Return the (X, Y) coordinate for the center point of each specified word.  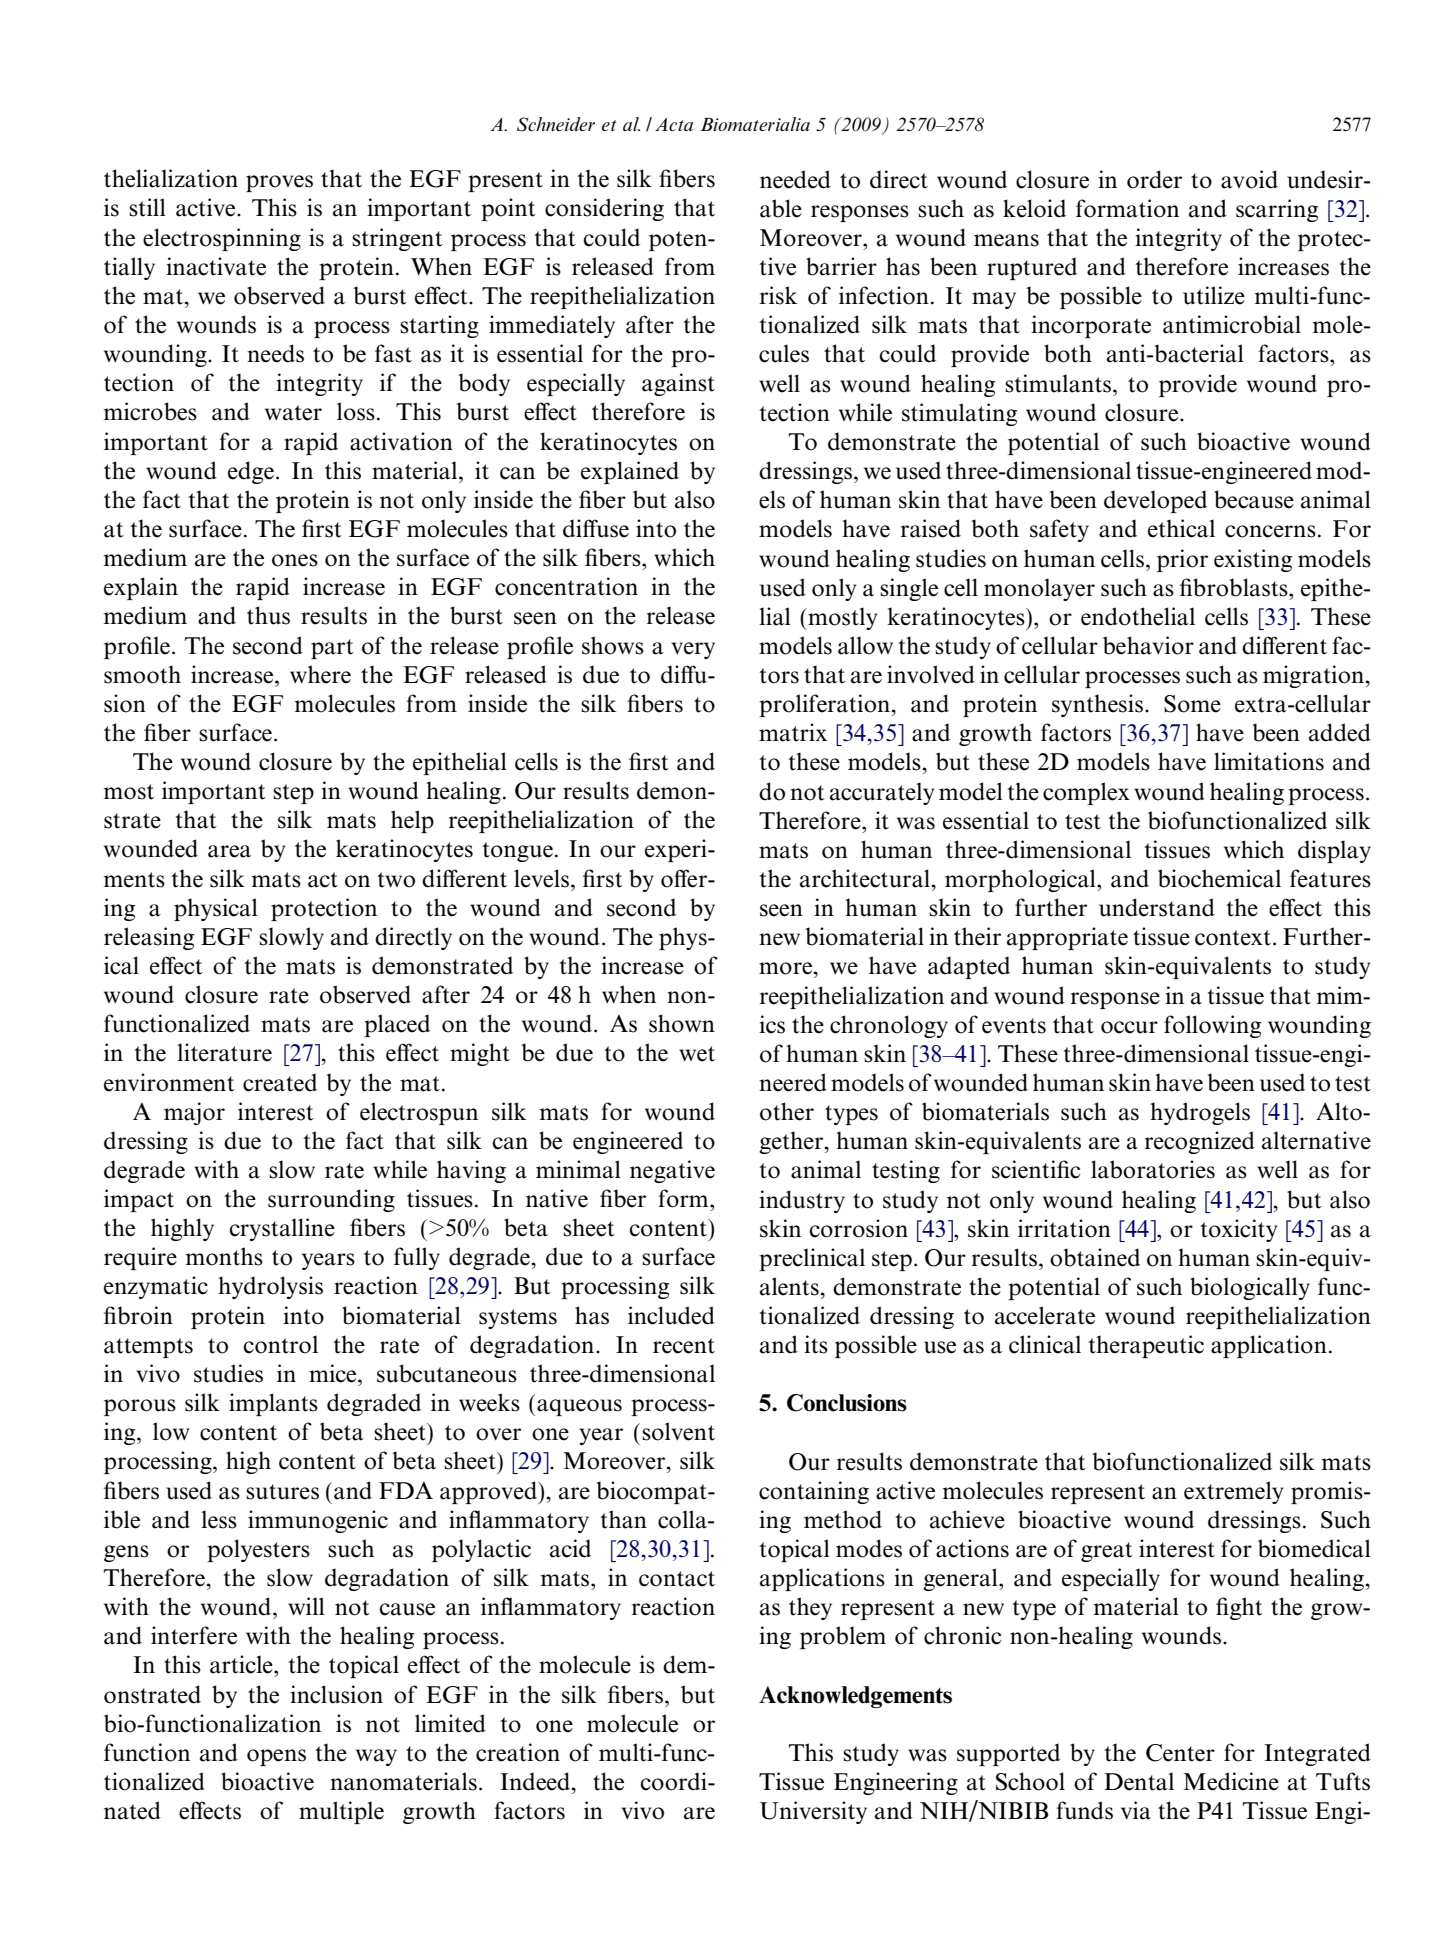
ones (295, 560)
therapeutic (1146, 1346)
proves (279, 183)
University (813, 1812)
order (1154, 179)
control (280, 1344)
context (1233, 938)
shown (682, 1023)
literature (224, 1052)
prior (1182, 560)
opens (276, 1757)
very (693, 650)
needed (795, 179)
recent (684, 1346)
